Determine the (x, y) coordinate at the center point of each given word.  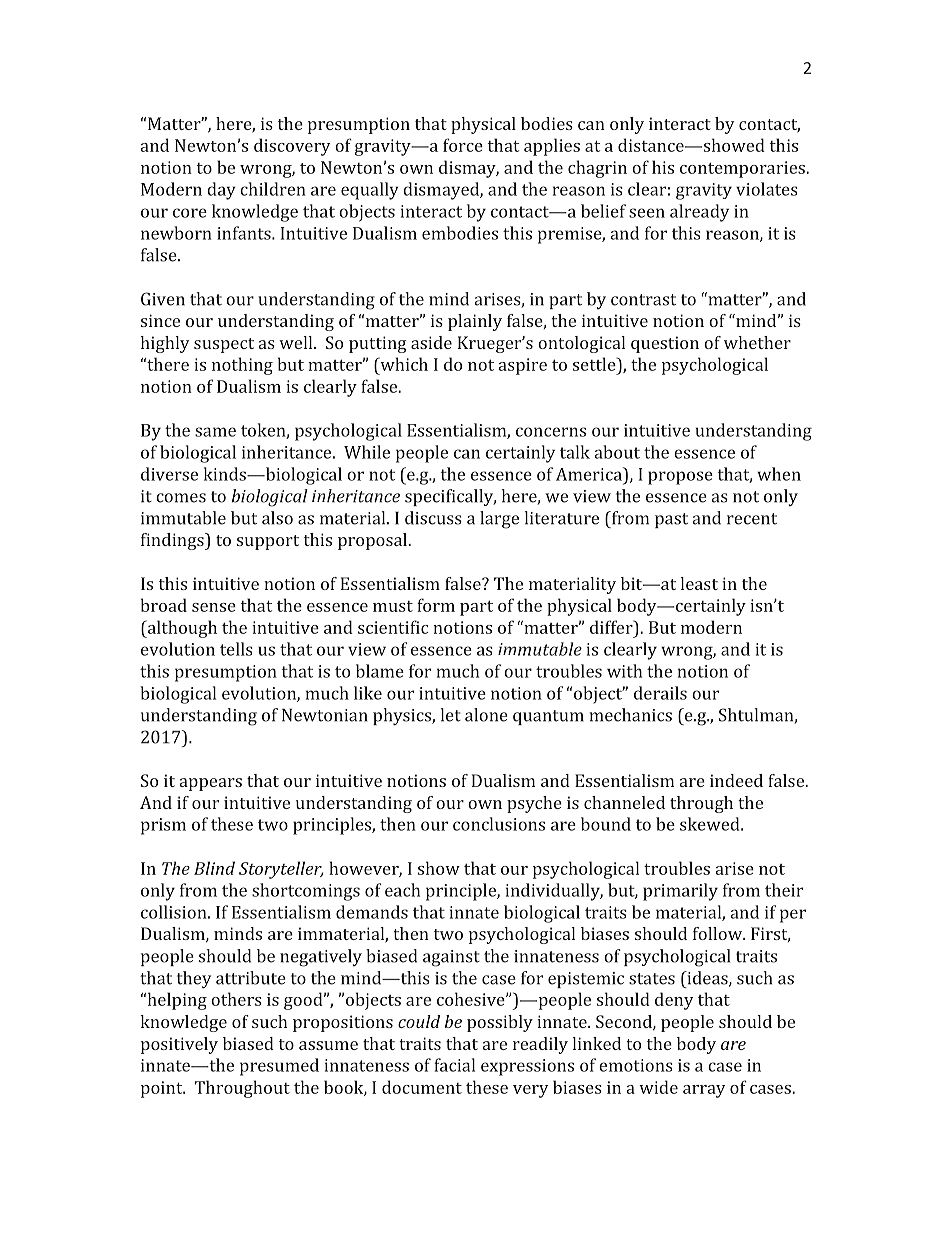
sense (214, 607)
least (699, 583)
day (221, 191)
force (463, 145)
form (436, 605)
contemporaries (743, 169)
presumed (279, 1067)
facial (454, 1065)
